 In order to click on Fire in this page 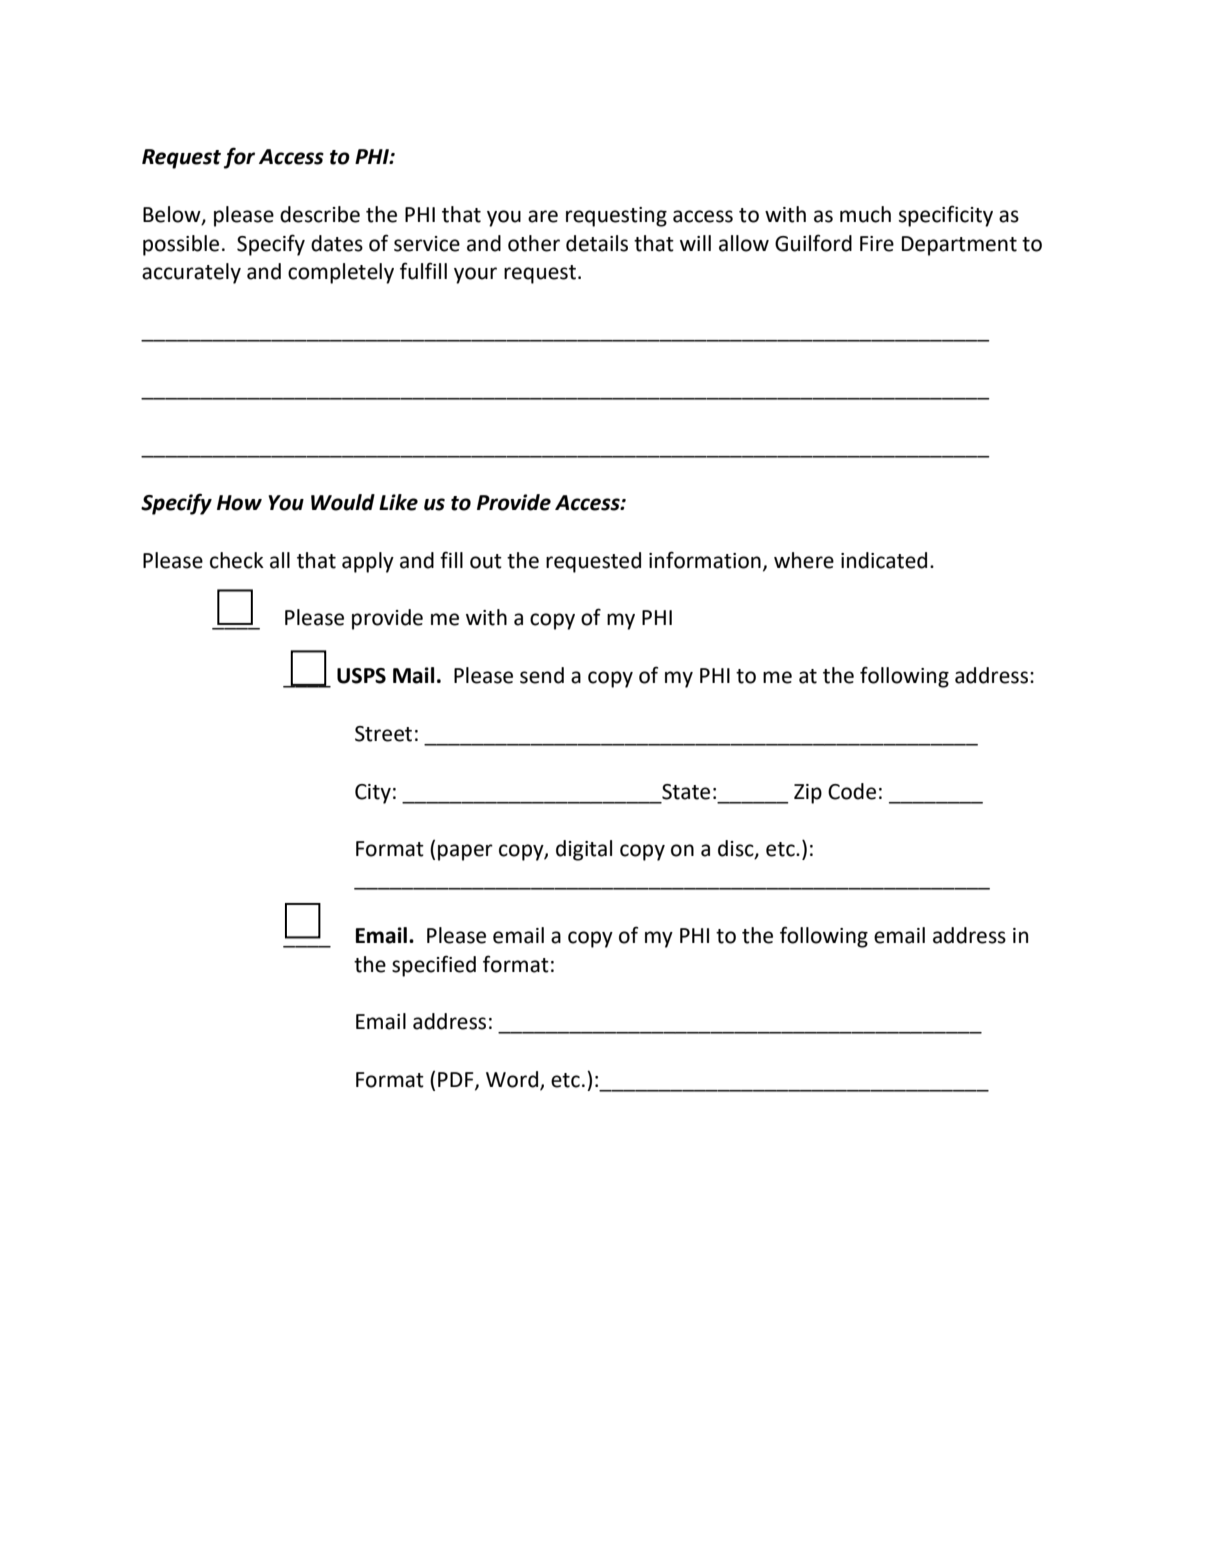, I will do `click(877, 244)`.
